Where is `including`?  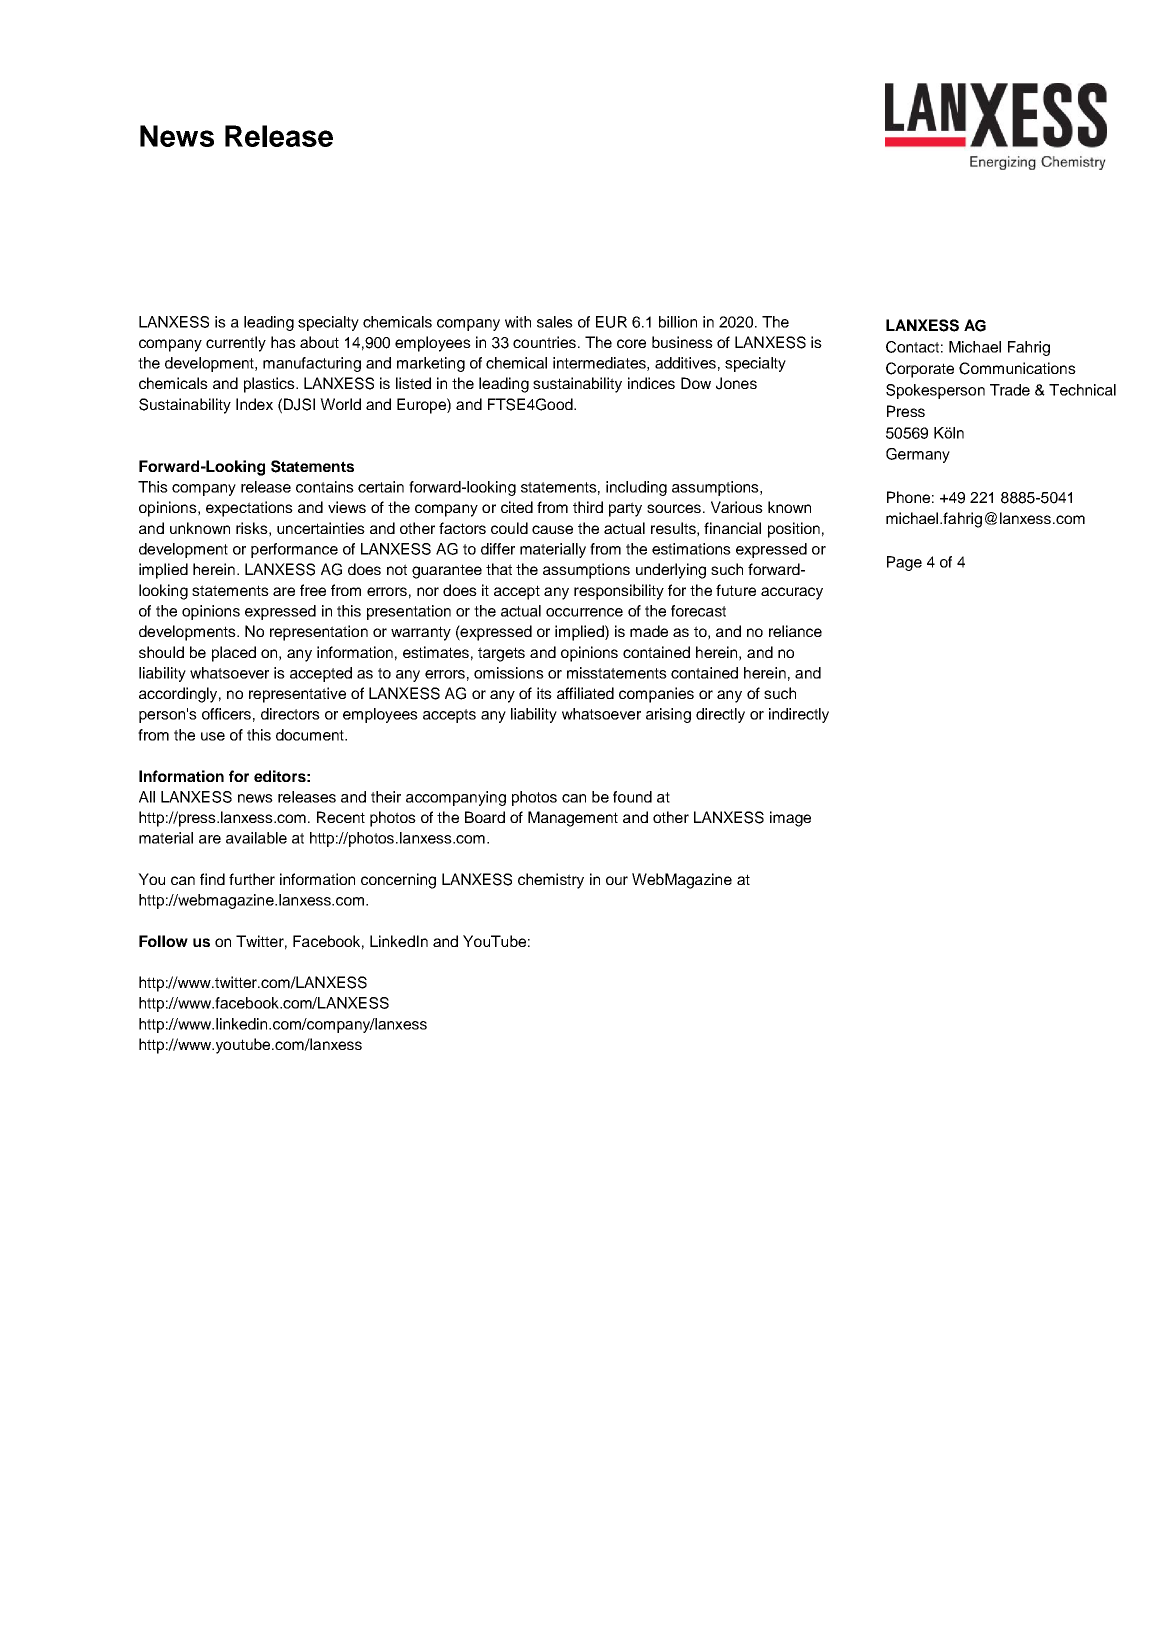
including is located at coordinates (636, 488).
